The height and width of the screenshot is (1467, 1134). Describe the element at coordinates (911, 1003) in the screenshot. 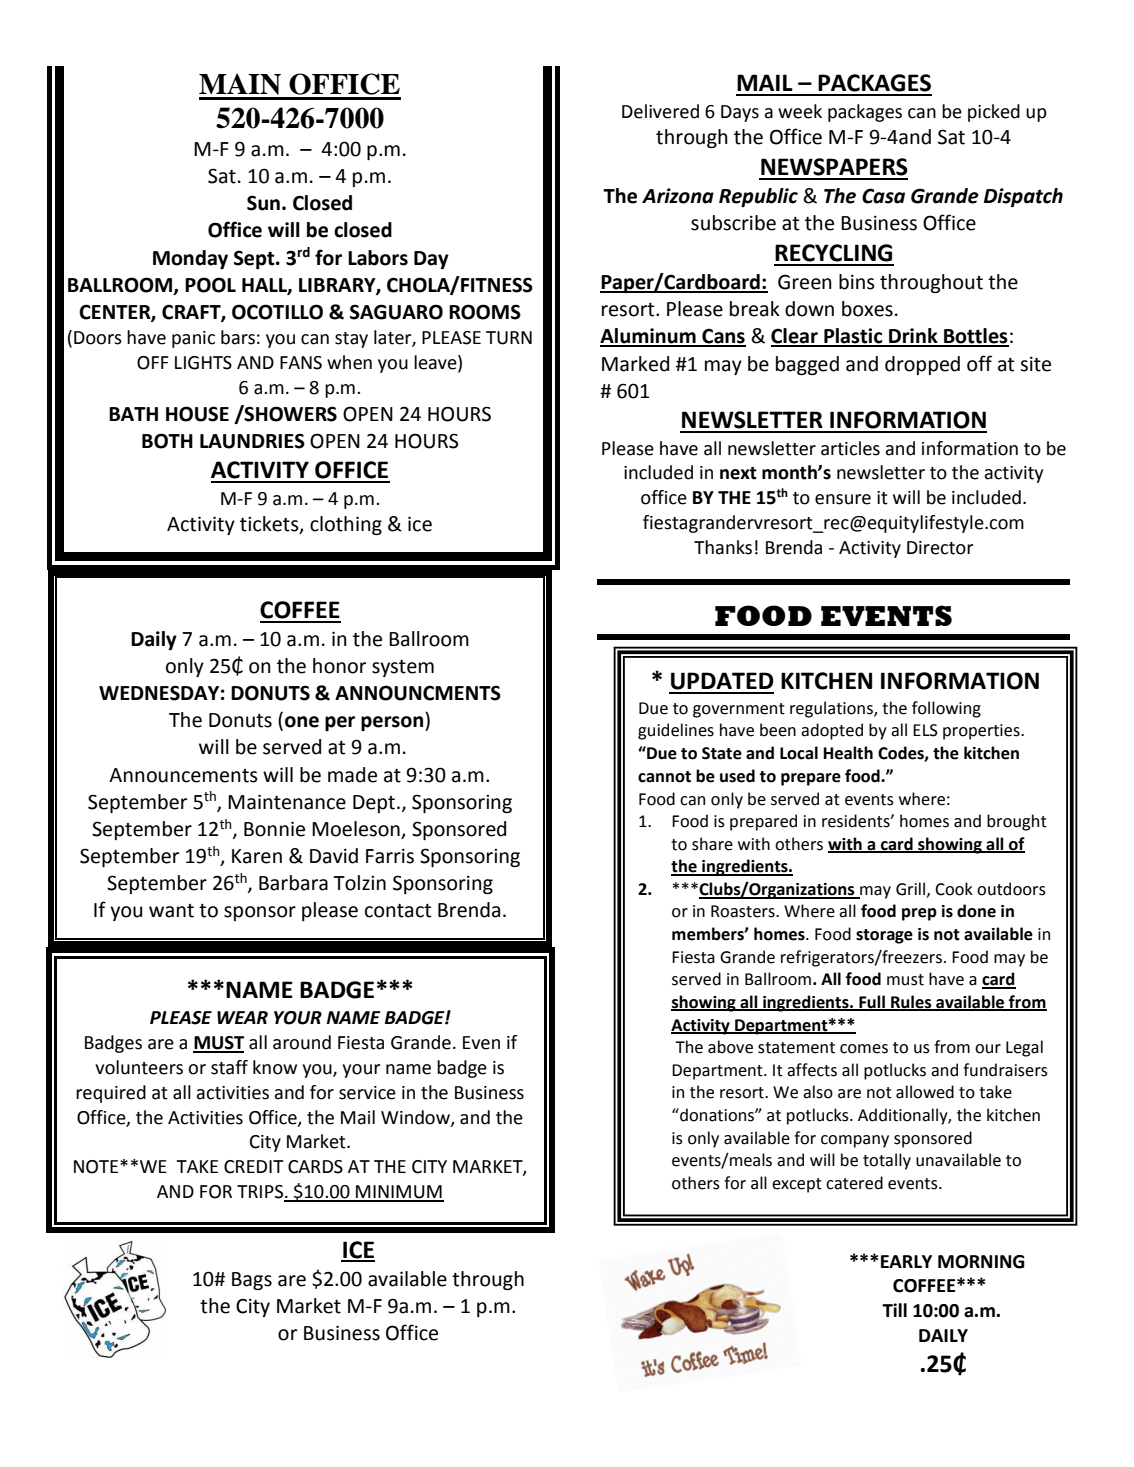

I see `Rules` at that location.
